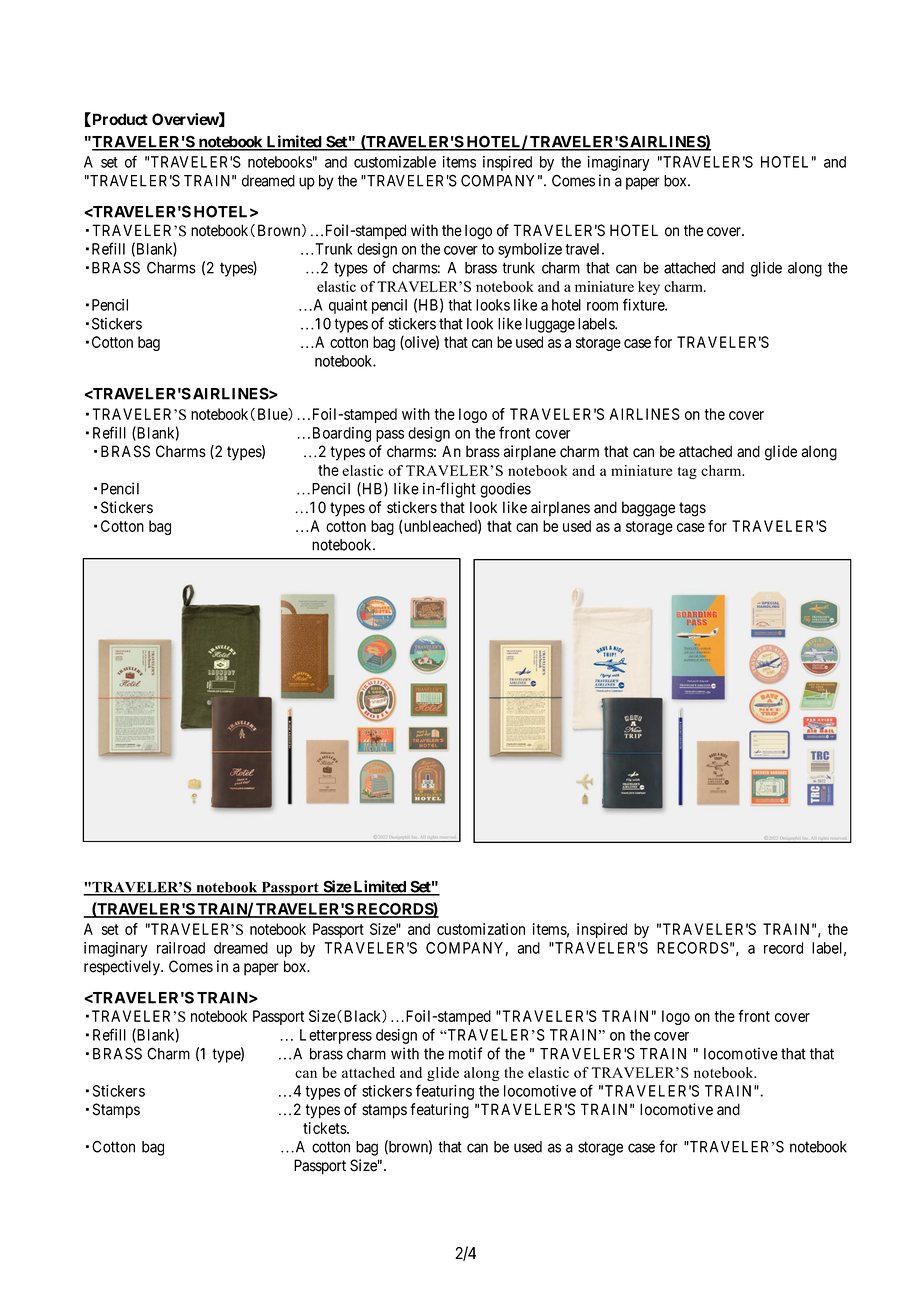 This screenshot has width=924, height=1308. Describe the element at coordinates (505, 490) in the screenshot. I see `goodies` at that location.
